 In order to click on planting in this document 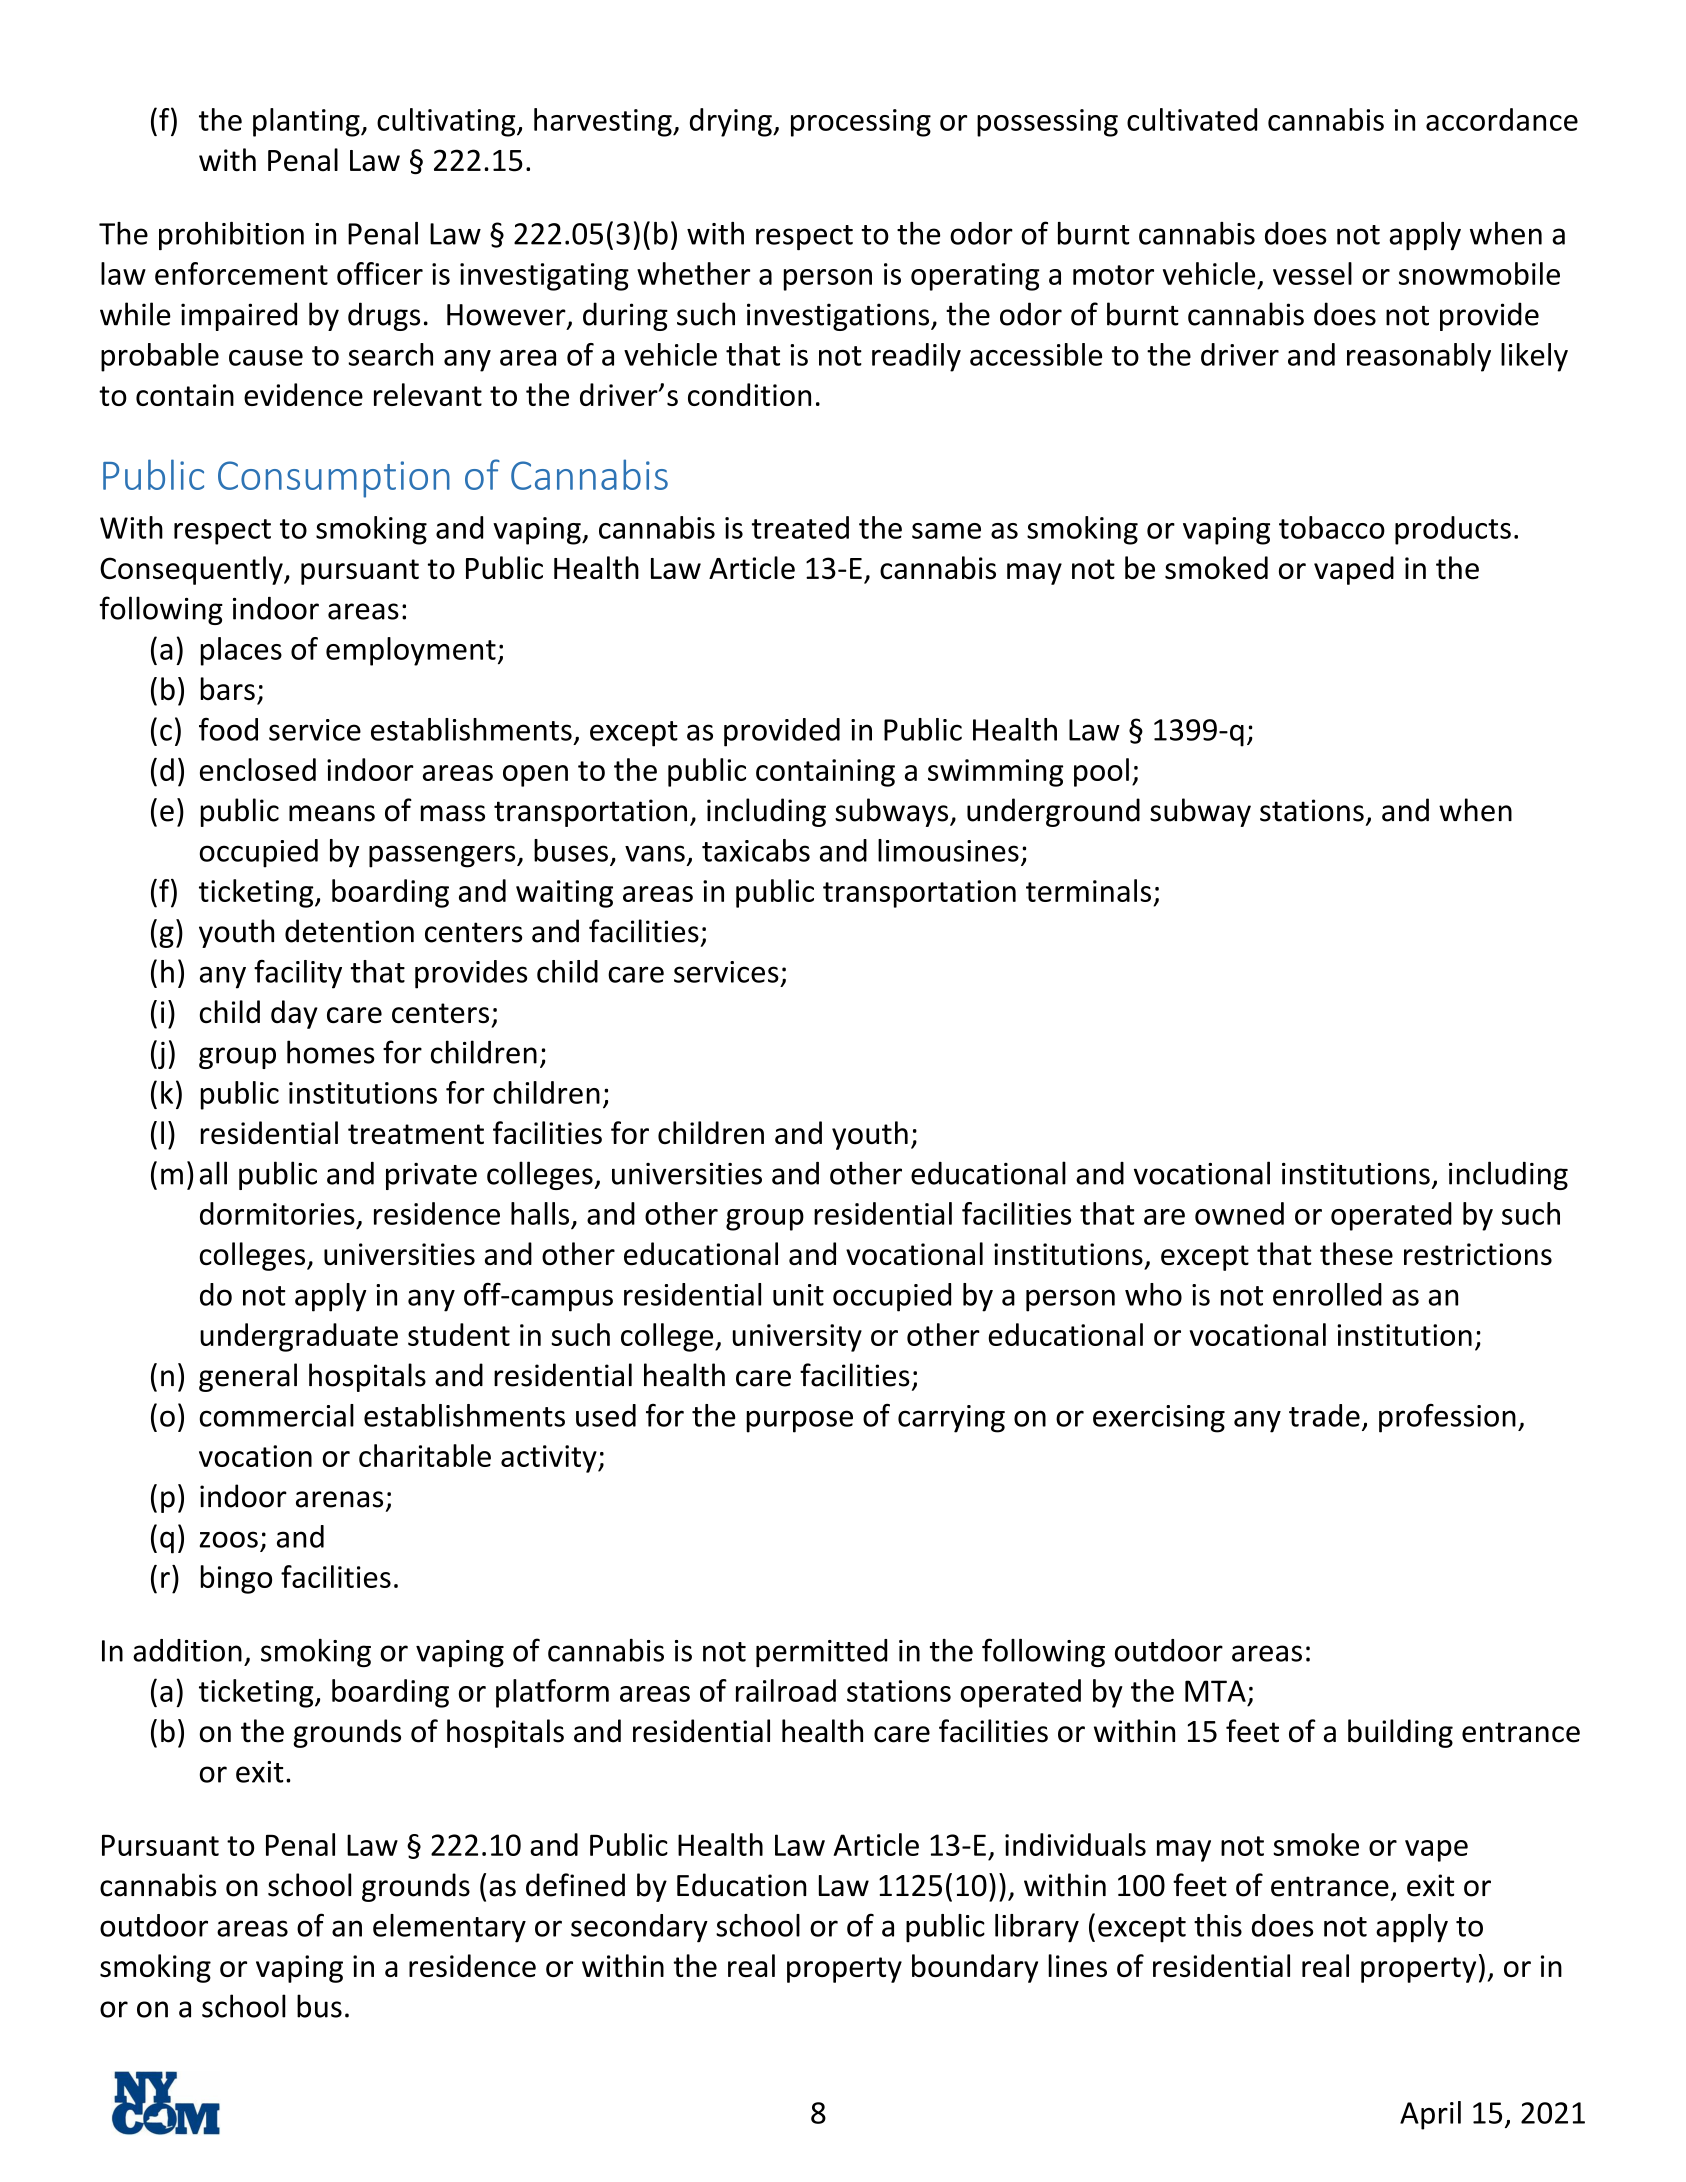, I will do `click(307, 122)`.
